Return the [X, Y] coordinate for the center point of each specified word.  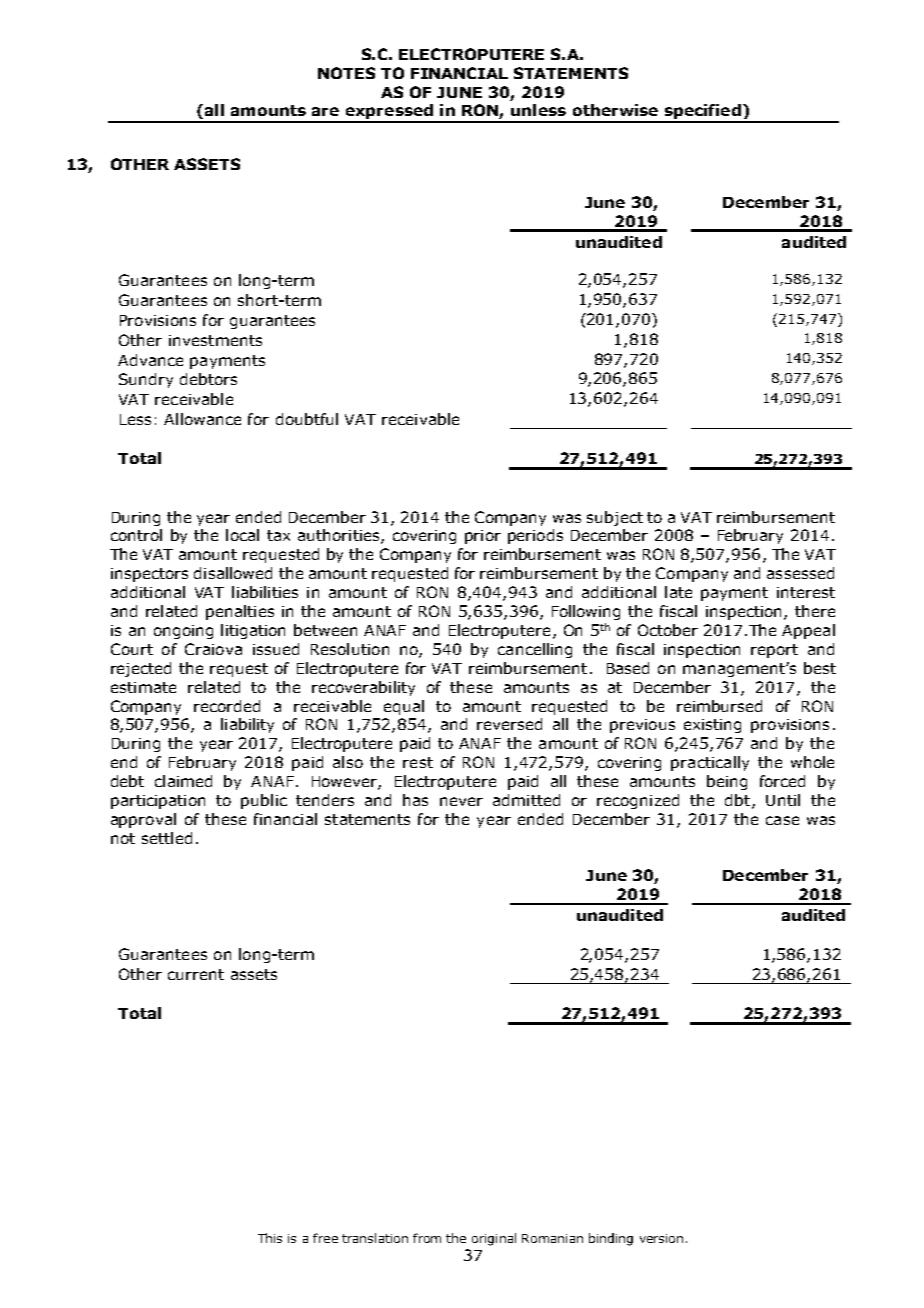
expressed [389, 113]
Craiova [213, 649]
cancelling [535, 650]
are [325, 111]
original [494, 1239]
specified [702, 113]
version [661, 1238]
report [774, 651]
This [270, 1238]
